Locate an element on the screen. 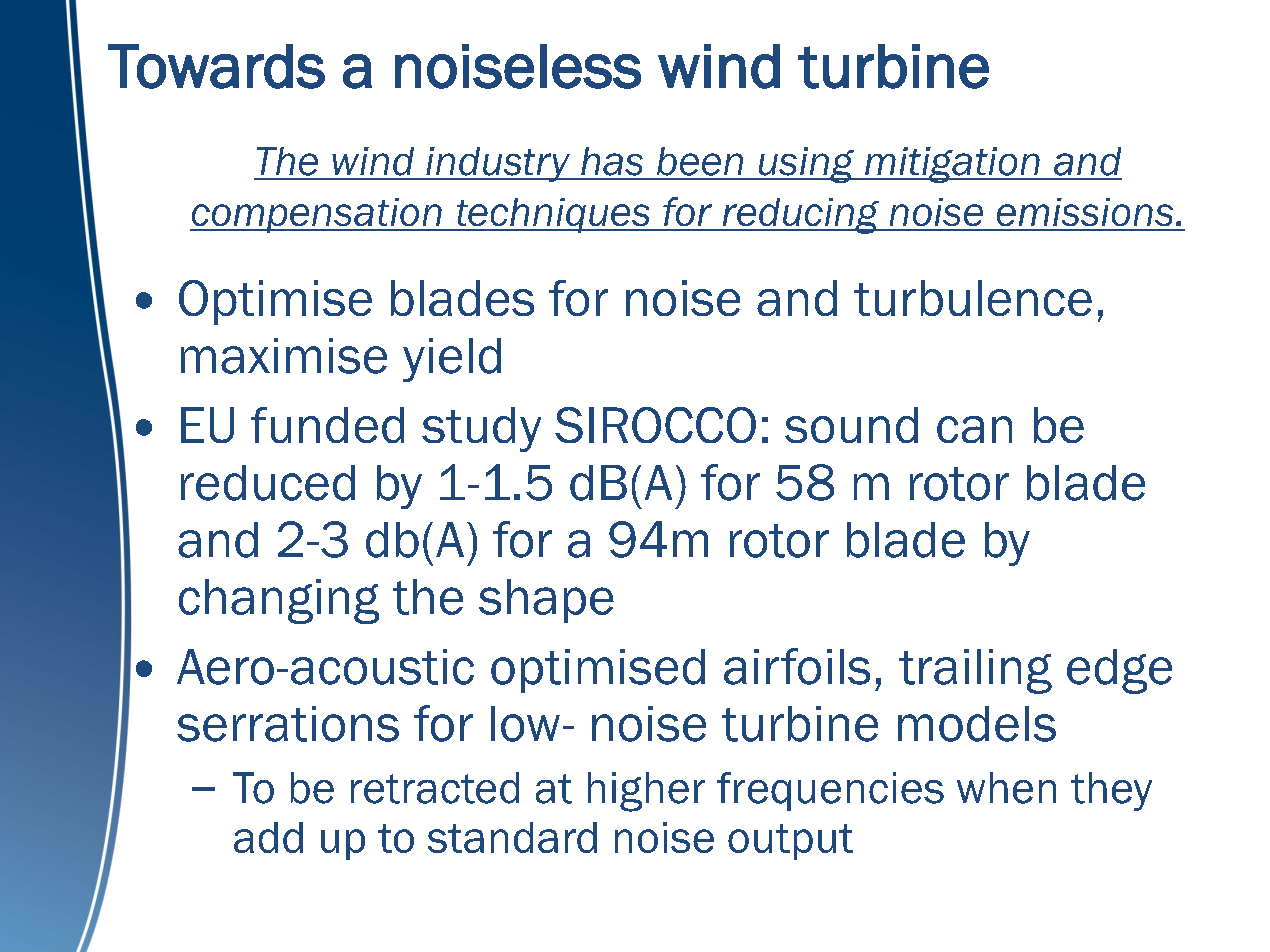 The width and height of the screenshot is (1270, 952). higher is located at coordinates (646, 792).
